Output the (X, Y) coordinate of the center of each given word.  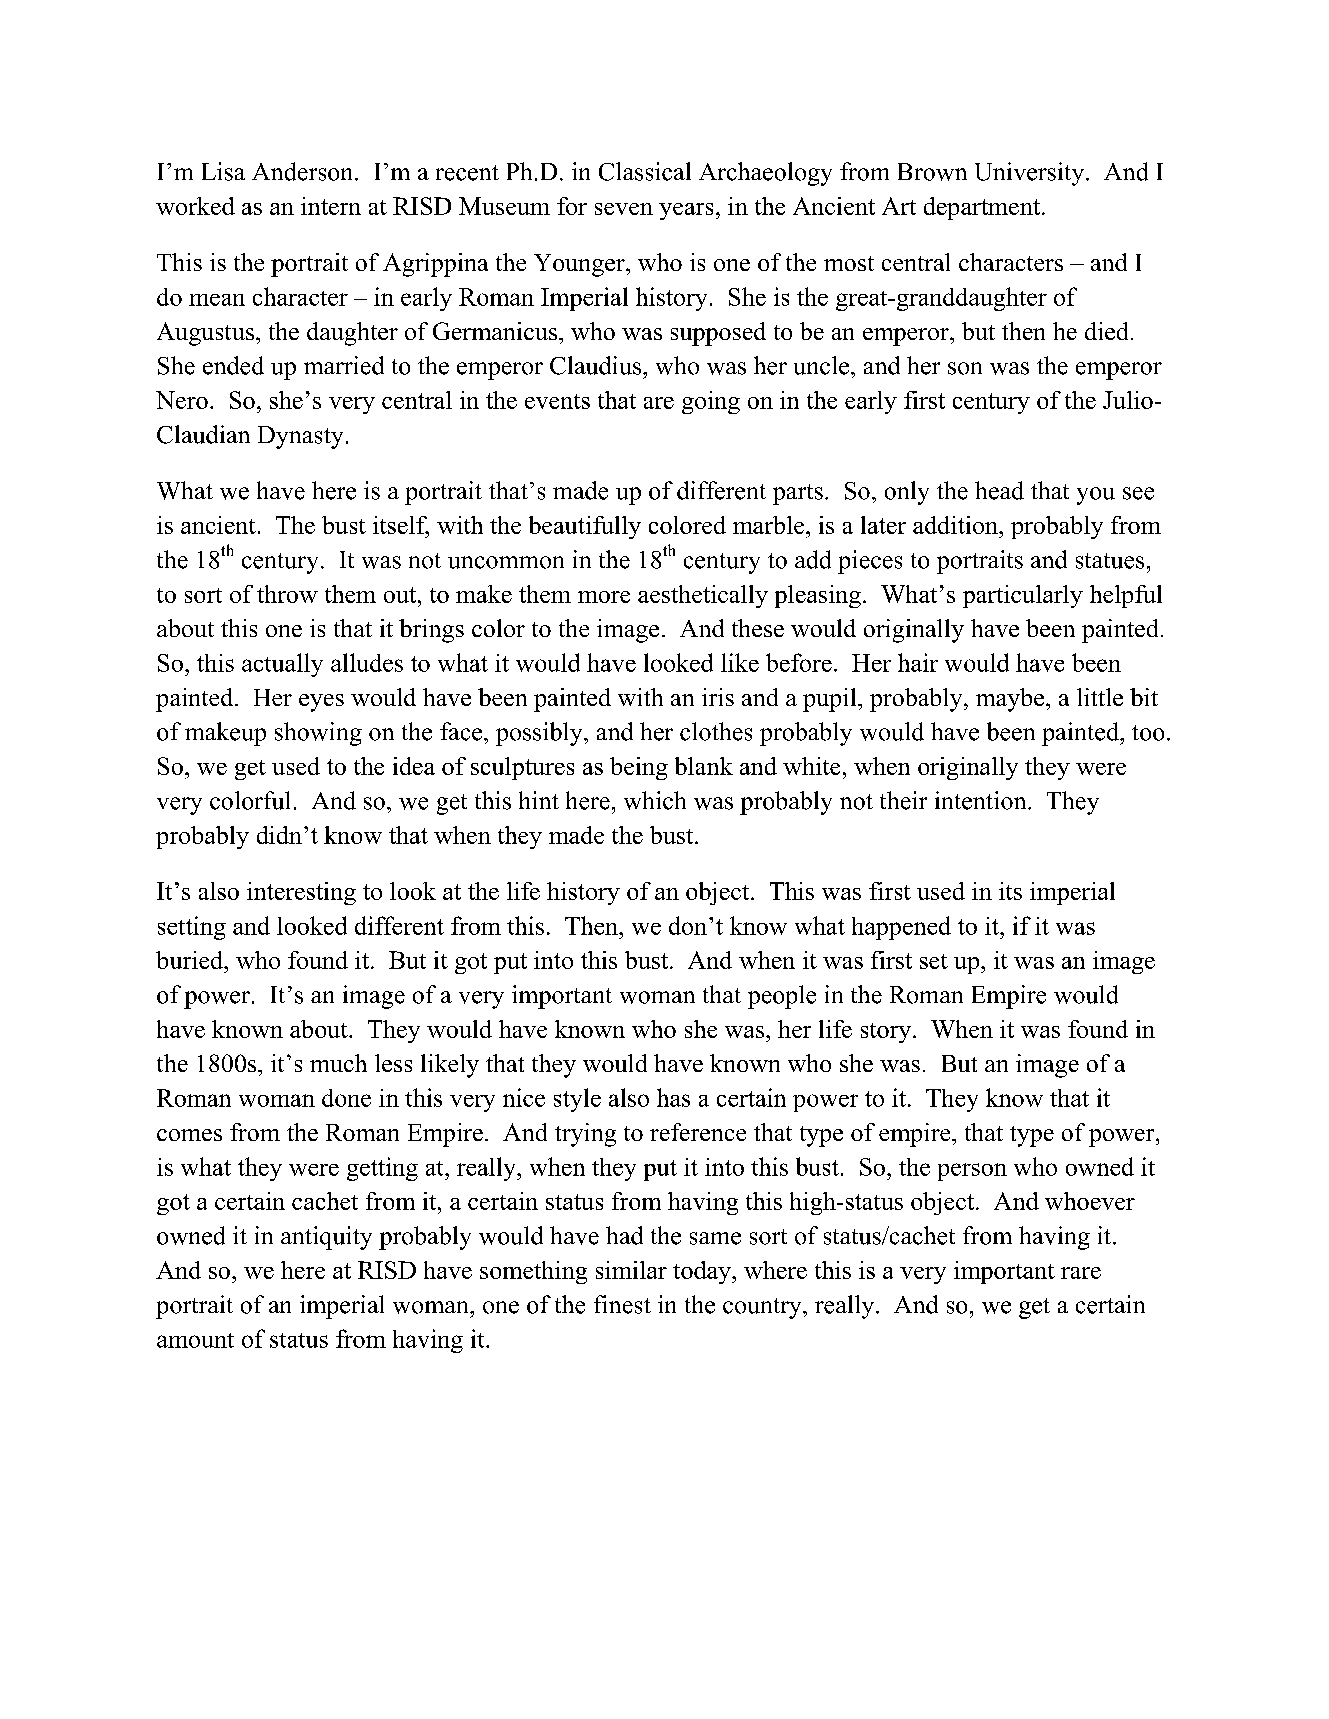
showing (318, 734)
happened (901, 928)
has (673, 1097)
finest (622, 1304)
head (999, 490)
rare (1081, 1273)
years (686, 211)
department (982, 208)
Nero (182, 400)
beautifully (585, 527)
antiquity (326, 1238)
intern (331, 206)
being (639, 768)
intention (982, 800)
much (338, 1063)
